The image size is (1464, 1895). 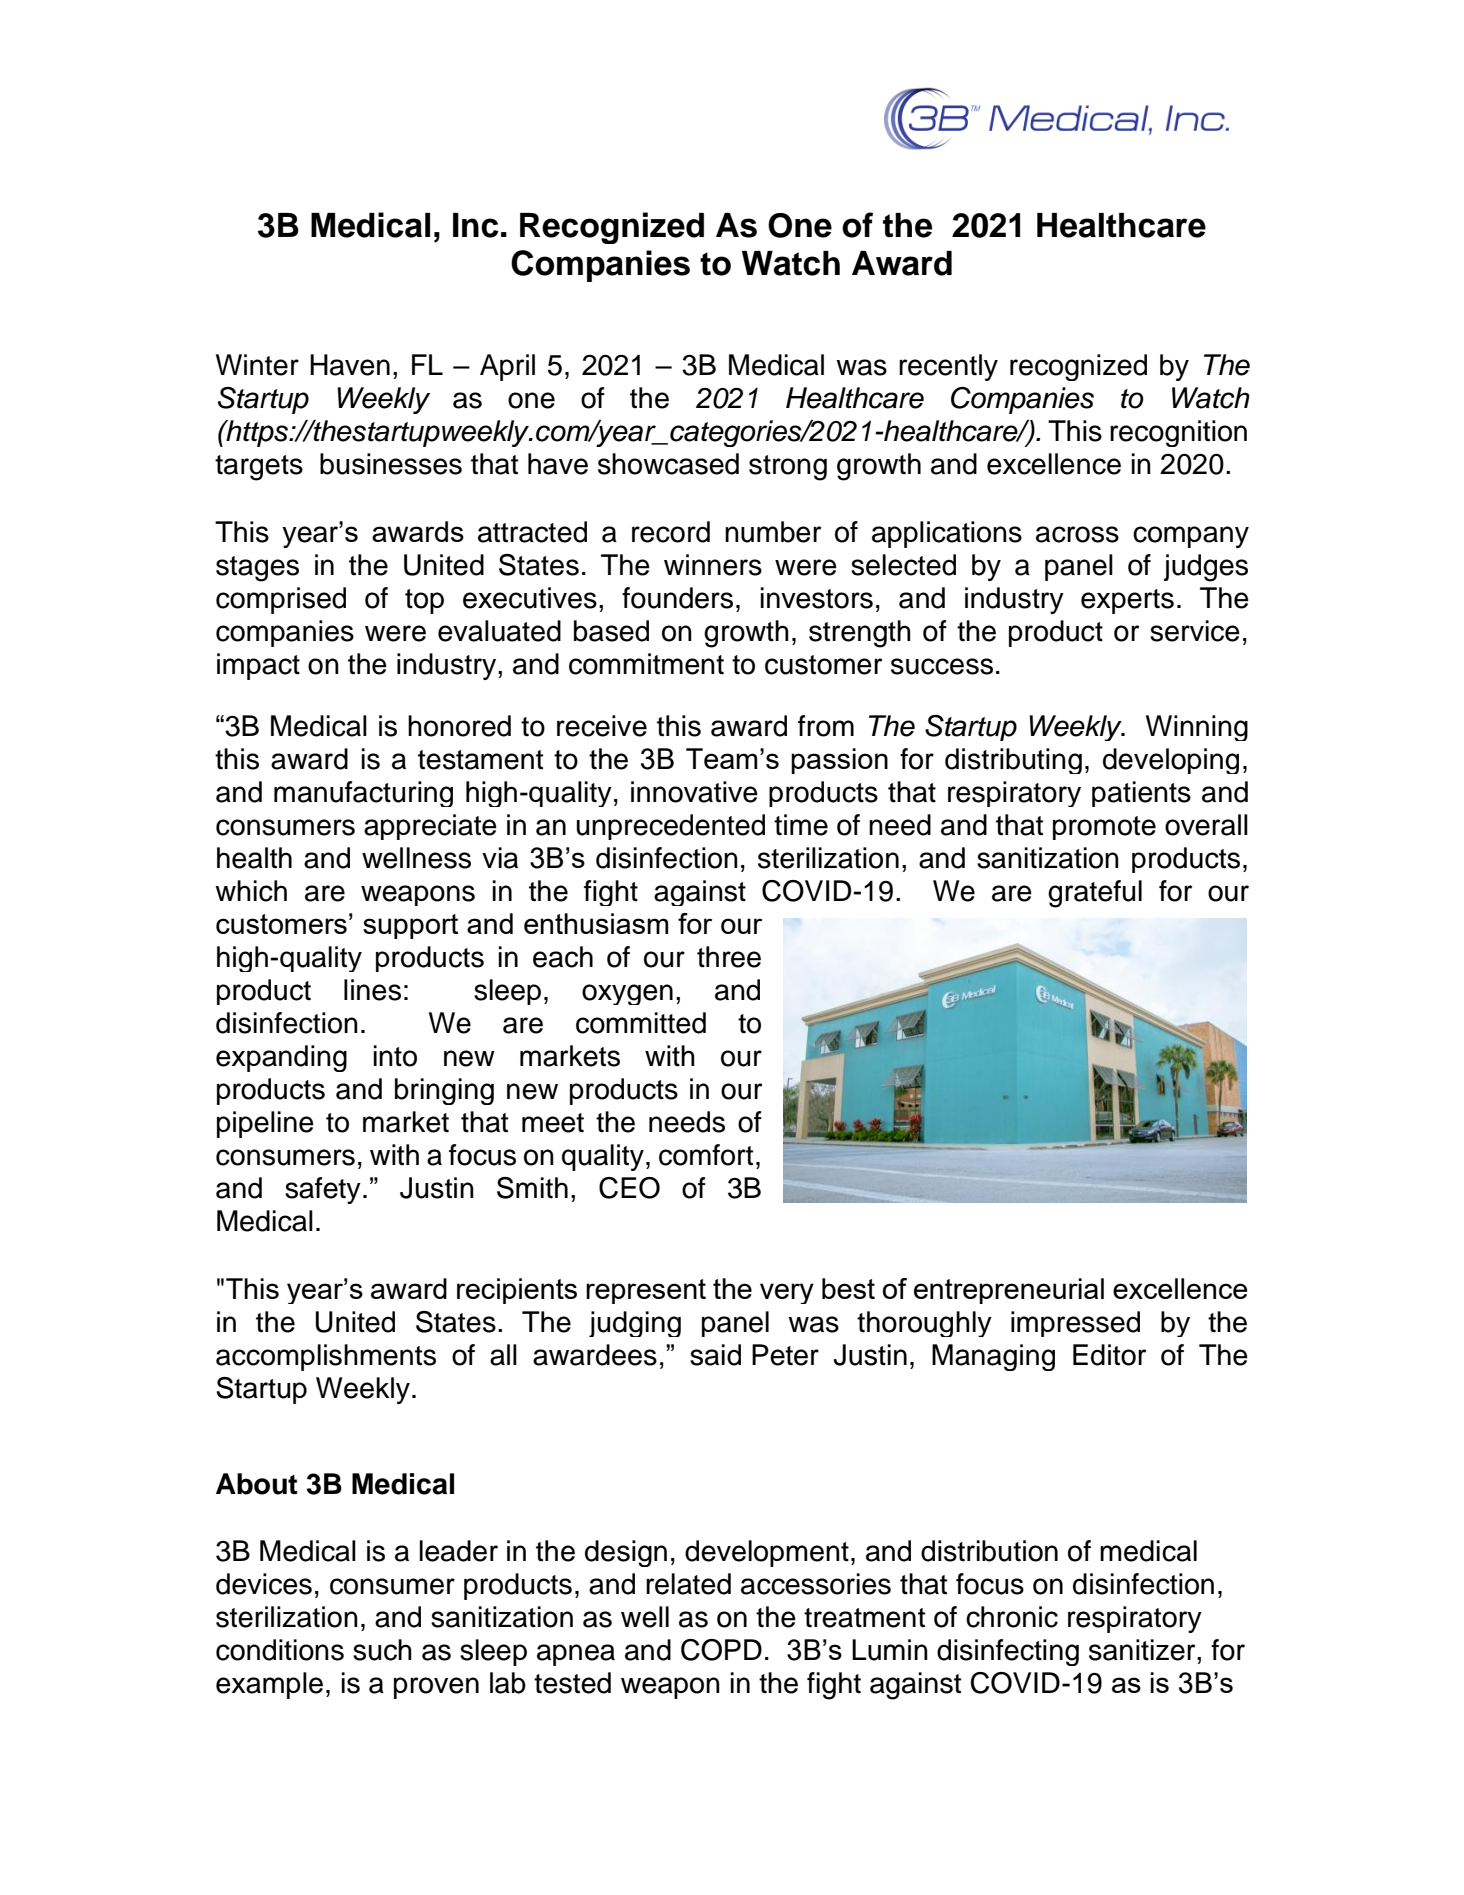 I want to click on sanitizer, so click(x=1143, y=1650).
